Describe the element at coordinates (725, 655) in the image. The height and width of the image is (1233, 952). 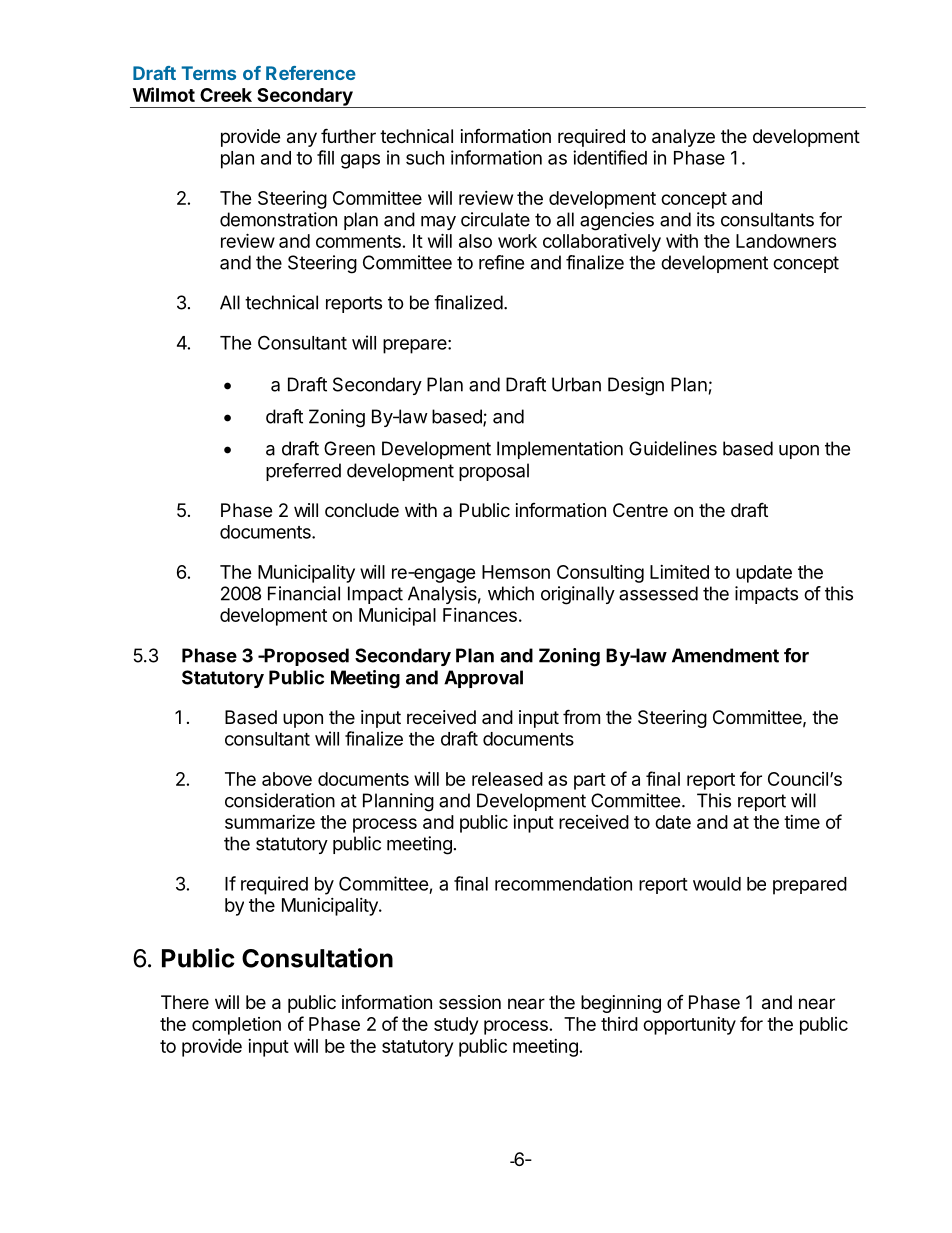
I see `Amendment` at that location.
